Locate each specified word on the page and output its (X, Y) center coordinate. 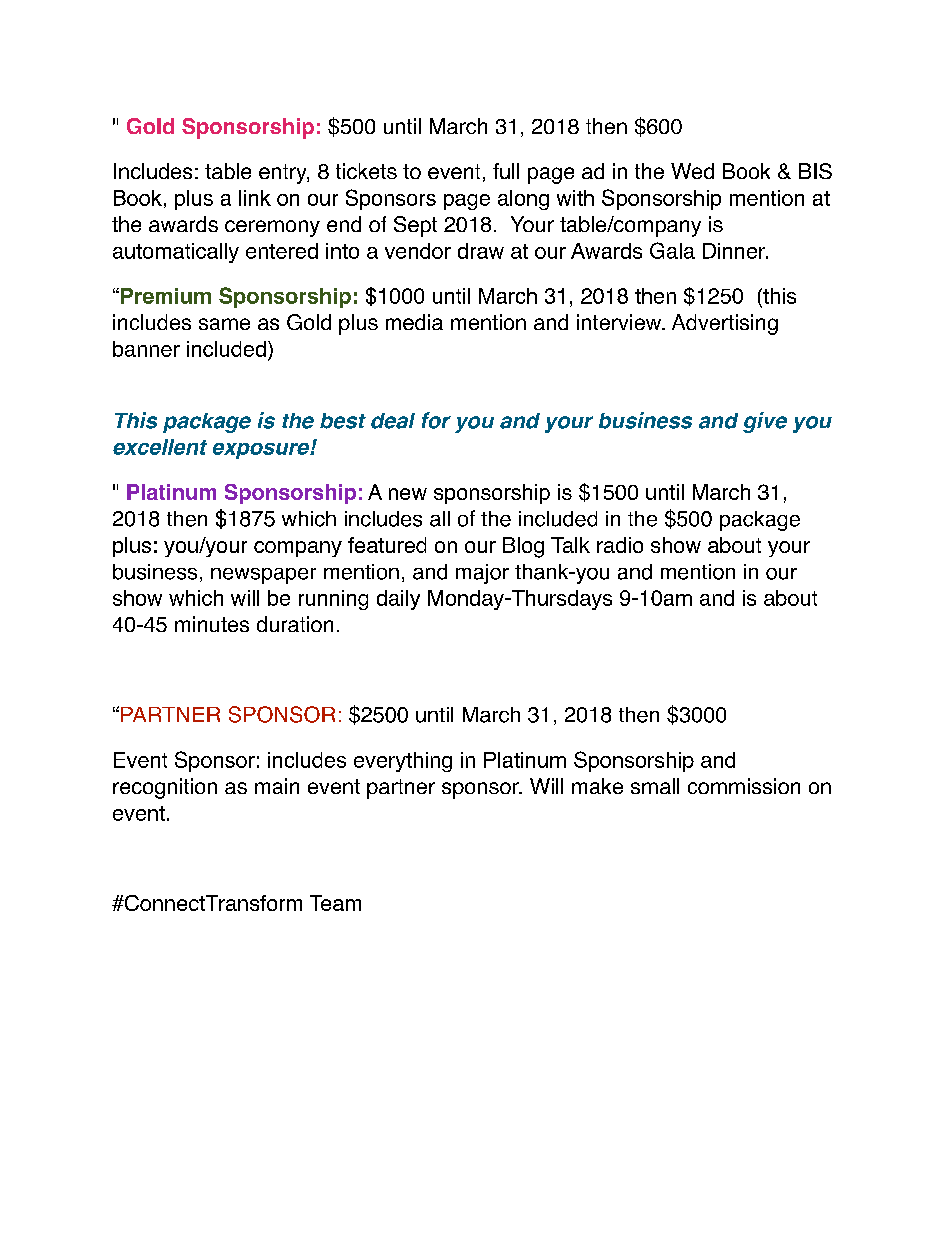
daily (398, 600)
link (255, 198)
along (523, 200)
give (765, 422)
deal (393, 421)
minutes (212, 624)
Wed (692, 171)
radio (620, 545)
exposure (262, 451)
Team (335, 903)
